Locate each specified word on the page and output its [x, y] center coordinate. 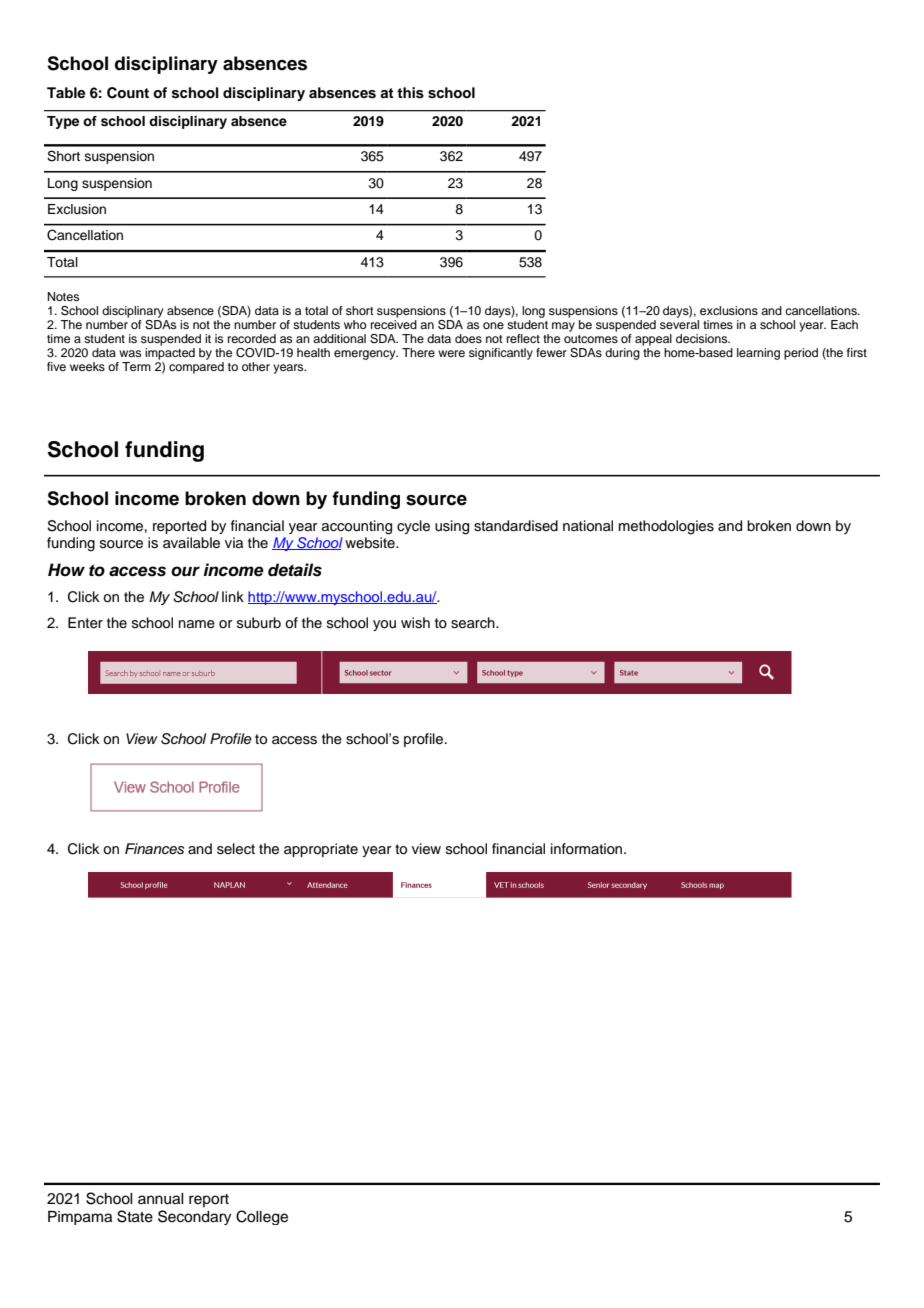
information [588, 848]
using [452, 527]
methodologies [666, 527]
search [474, 623]
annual [161, 1199]
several [679, 324]
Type [63, 122]
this [410, 93]
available [191, 543]
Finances [154, 849]
